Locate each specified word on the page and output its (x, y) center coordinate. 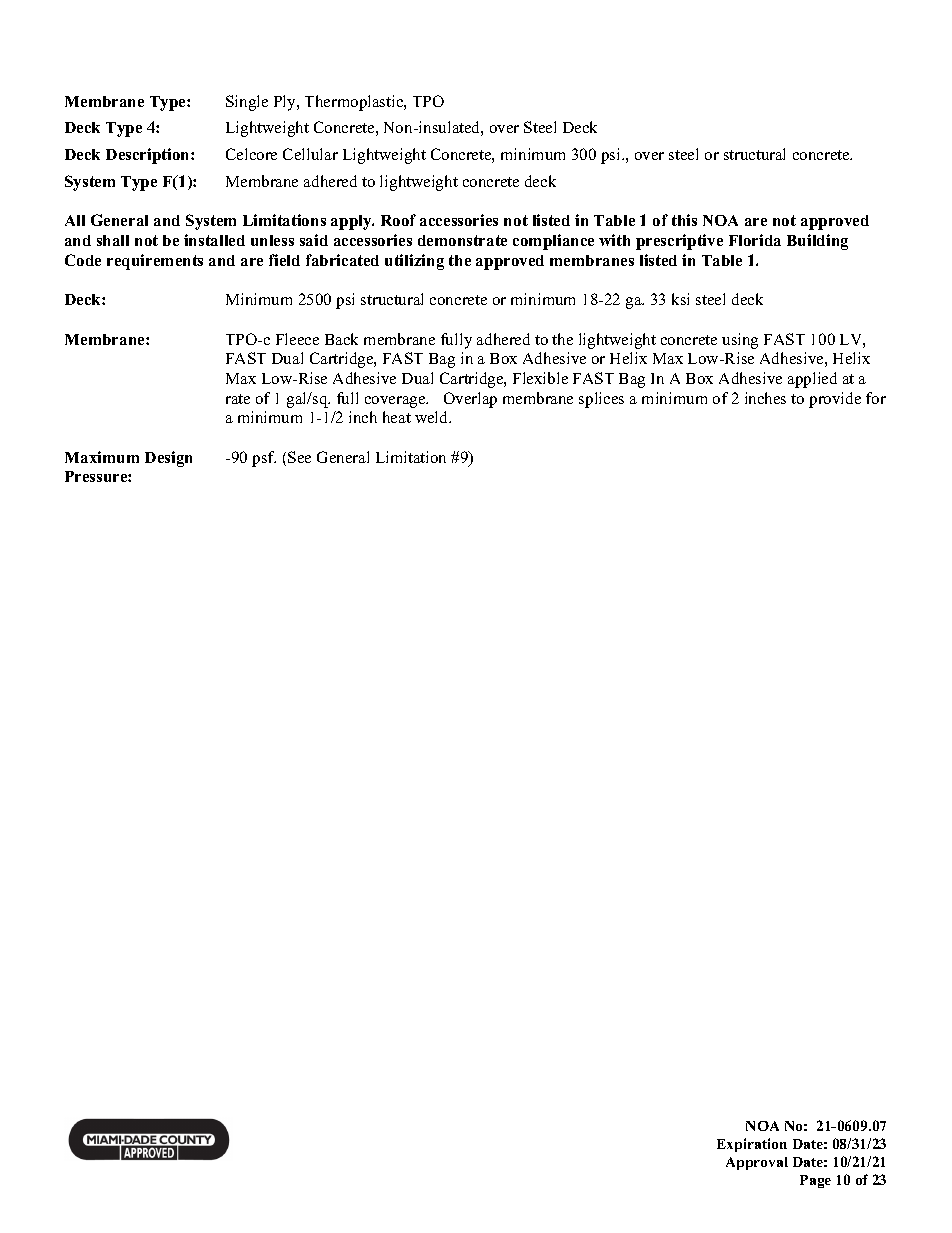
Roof (398, 220)
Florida (755, 240)
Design (168, 459)
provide (835, 400)
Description (149, 156)
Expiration (752, 1145)
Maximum (102, 457)
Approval (757, 1163)
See (299, 457)
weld (433, 417)
